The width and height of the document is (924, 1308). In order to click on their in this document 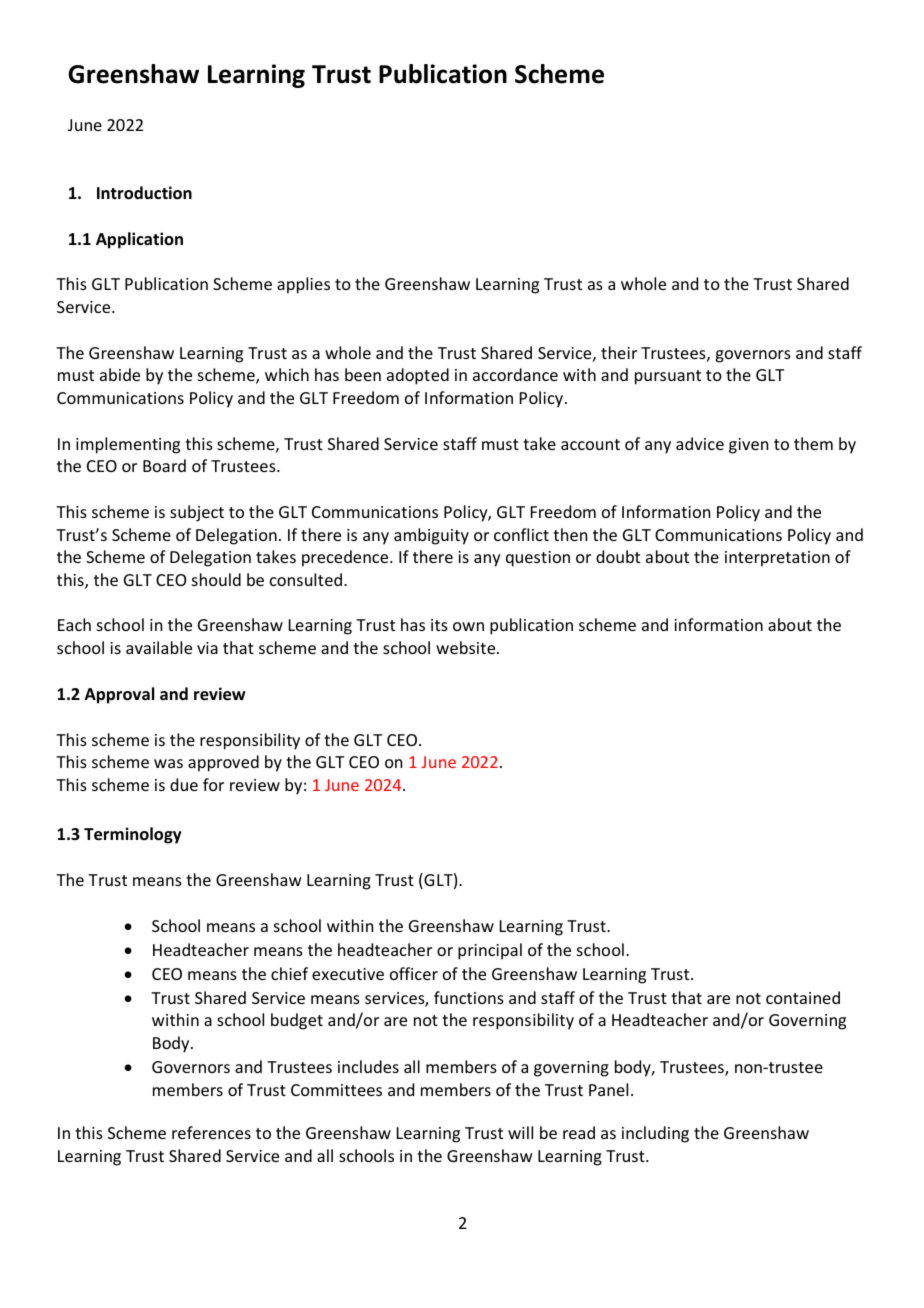, I will do `click(619, 352)`.
